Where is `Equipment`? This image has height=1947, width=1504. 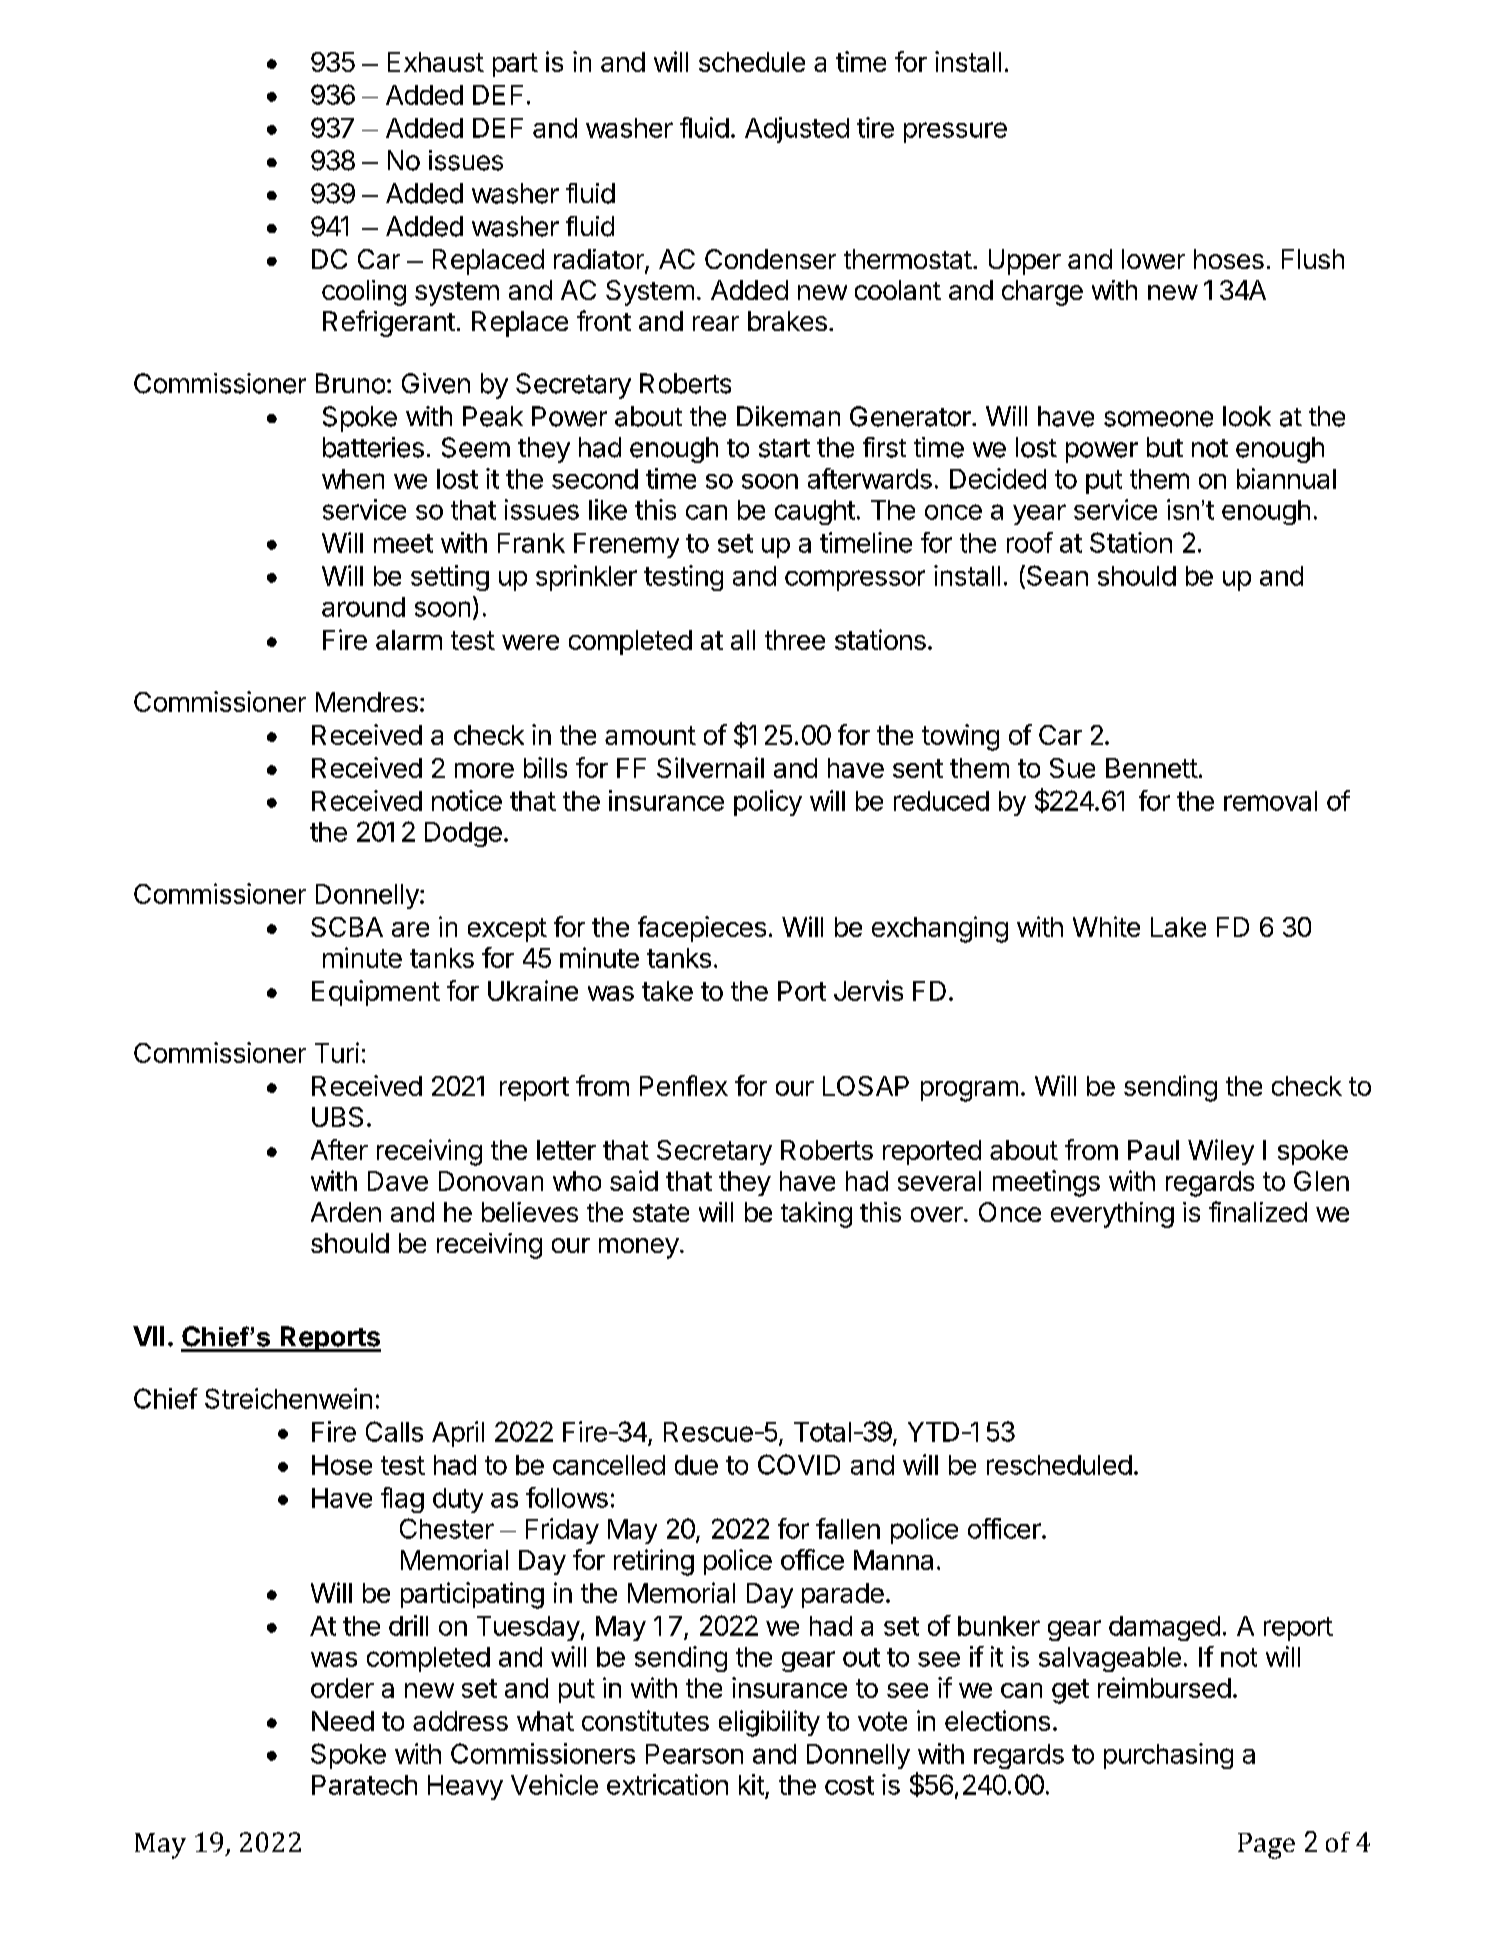 Equipment is located at coordinates (376, 993).
